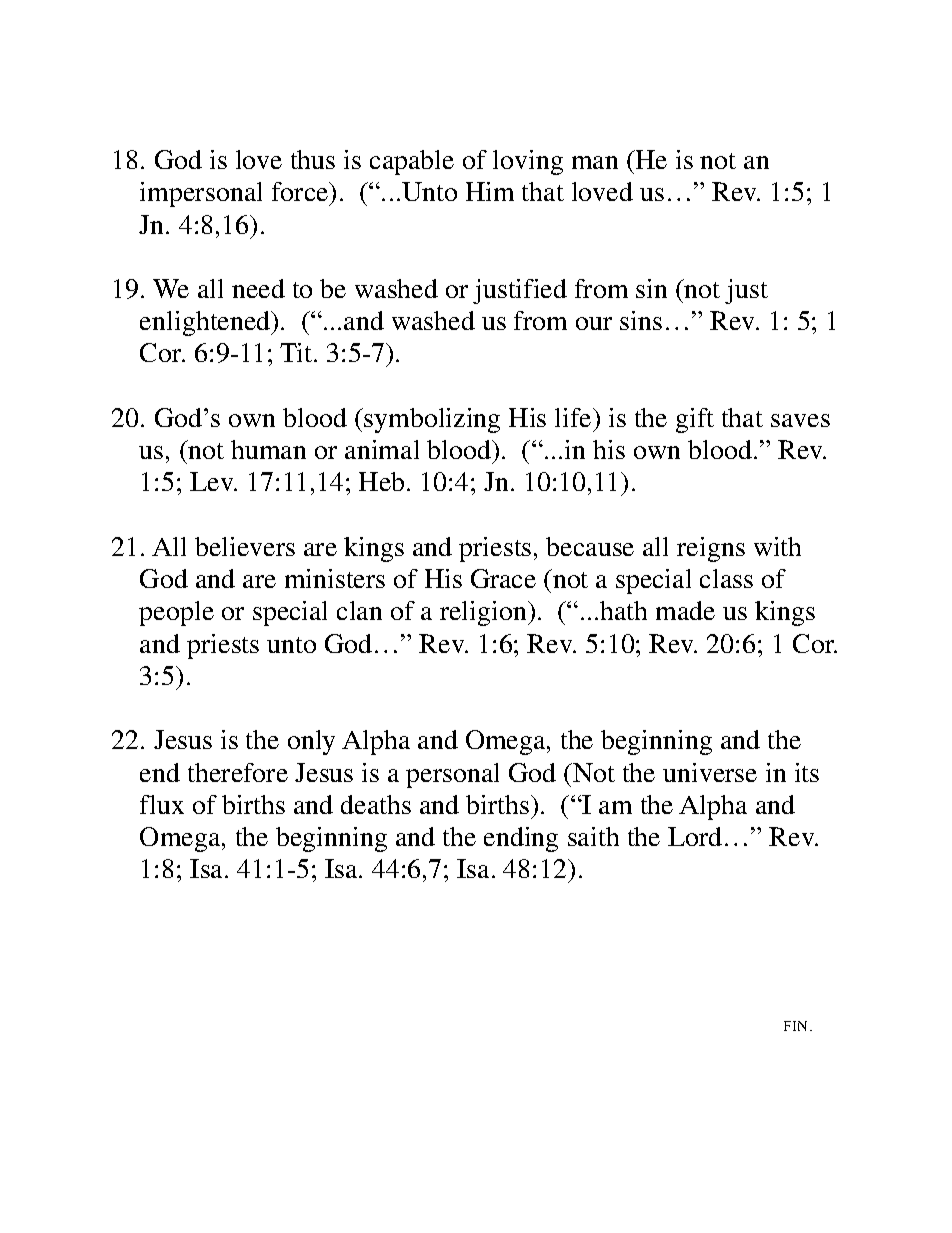  I want to click on Grace, so click(503, 578).
